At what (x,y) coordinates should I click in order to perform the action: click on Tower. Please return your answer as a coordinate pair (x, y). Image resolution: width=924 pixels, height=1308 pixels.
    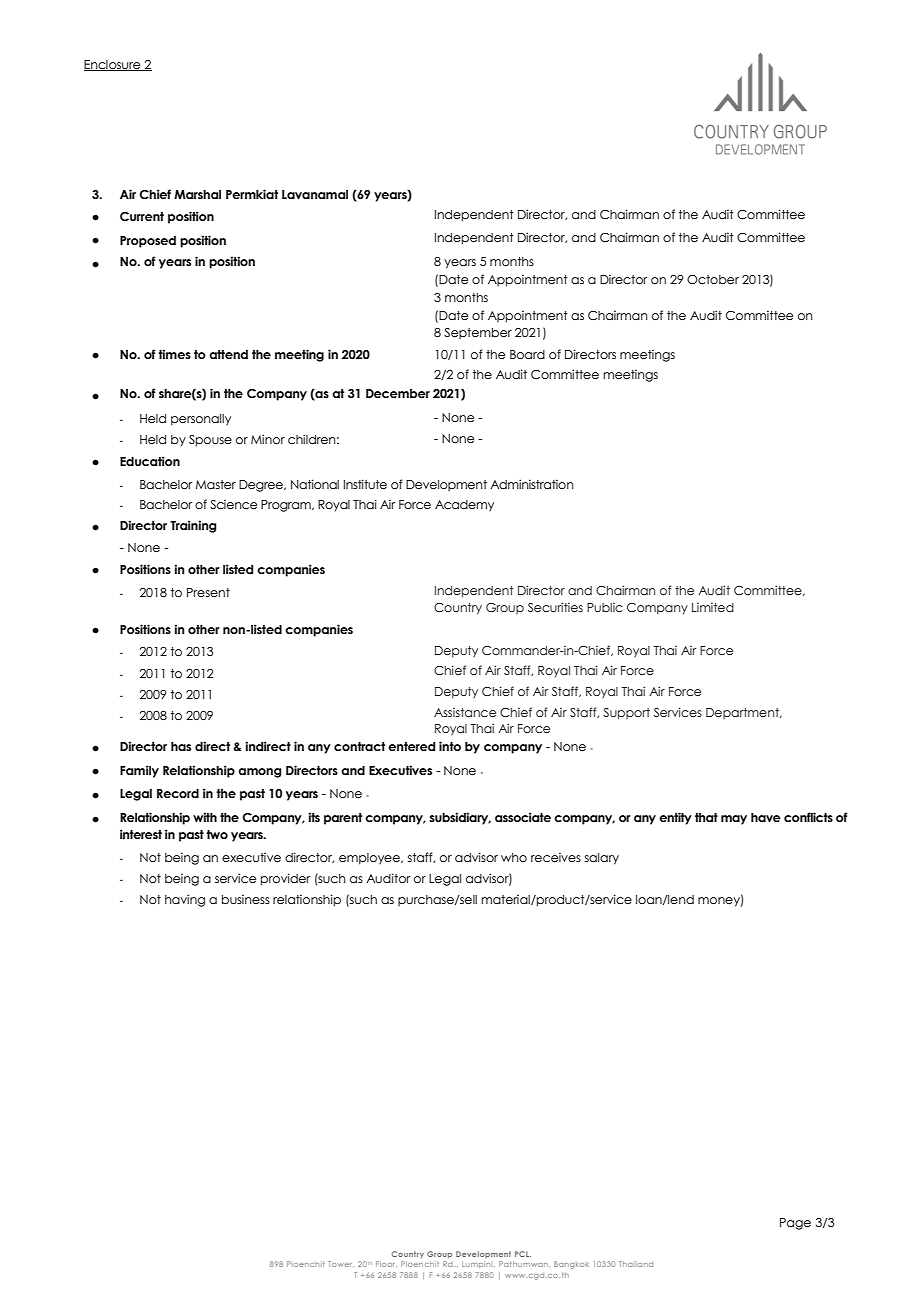
    Looking at the image, I should click on (339, 1264).
